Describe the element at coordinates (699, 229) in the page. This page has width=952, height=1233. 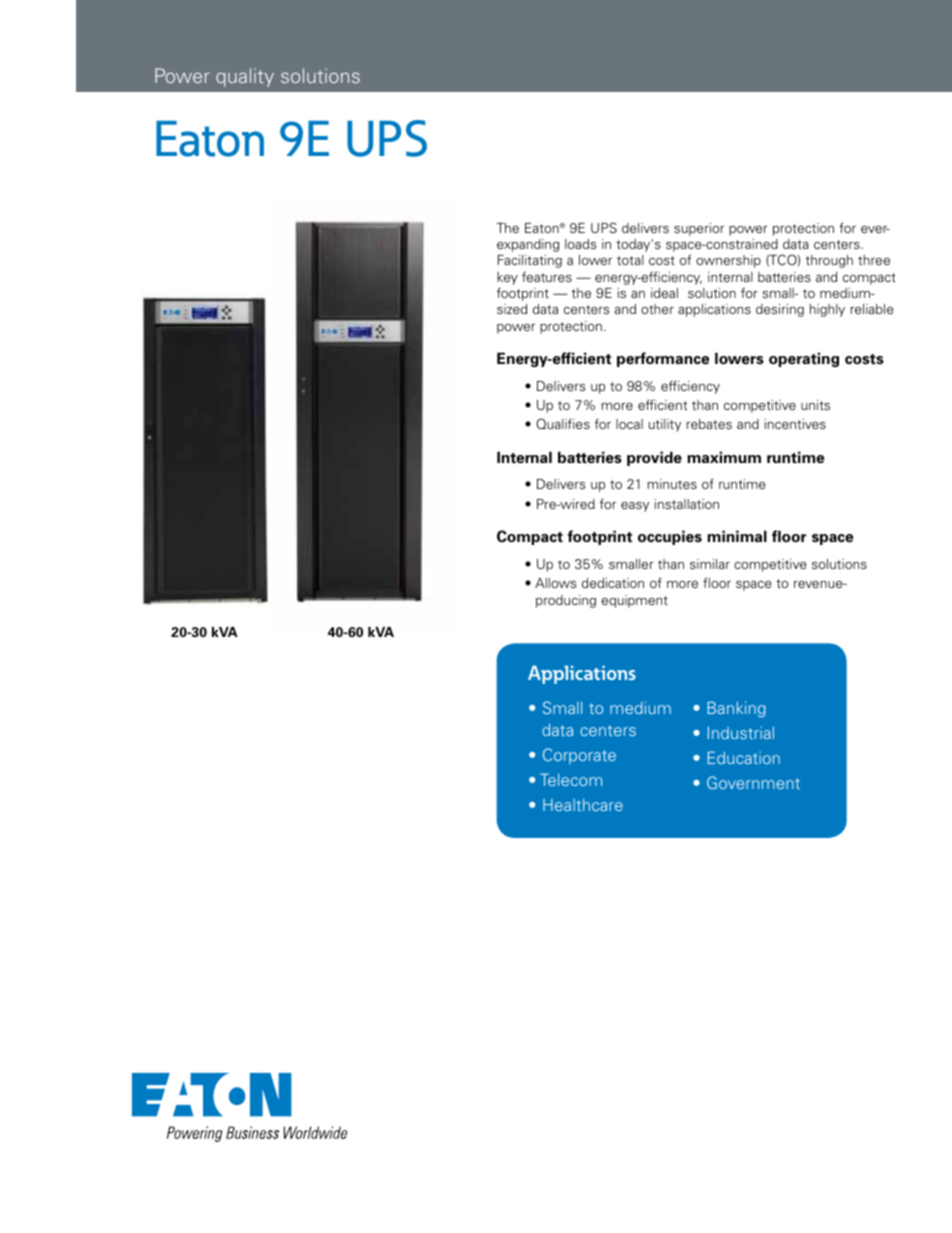
I see `superior` at that location.
